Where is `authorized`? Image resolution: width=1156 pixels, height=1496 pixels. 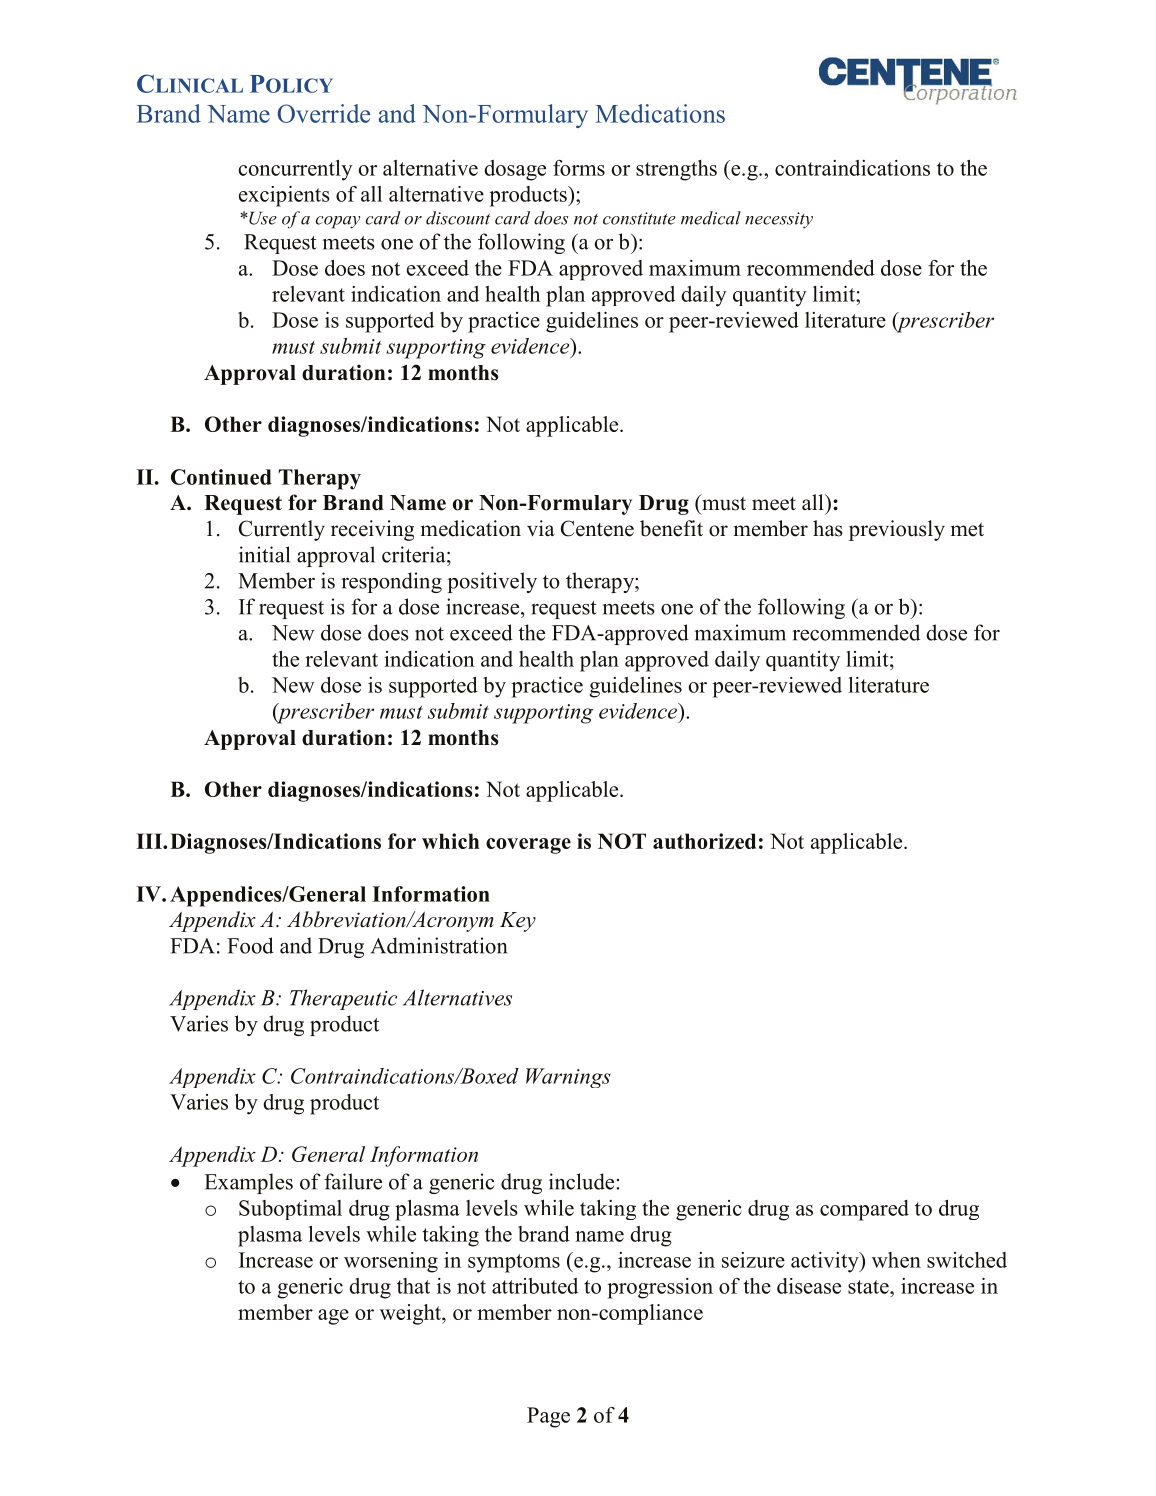
authorized is located at coordinates (704, 841).
